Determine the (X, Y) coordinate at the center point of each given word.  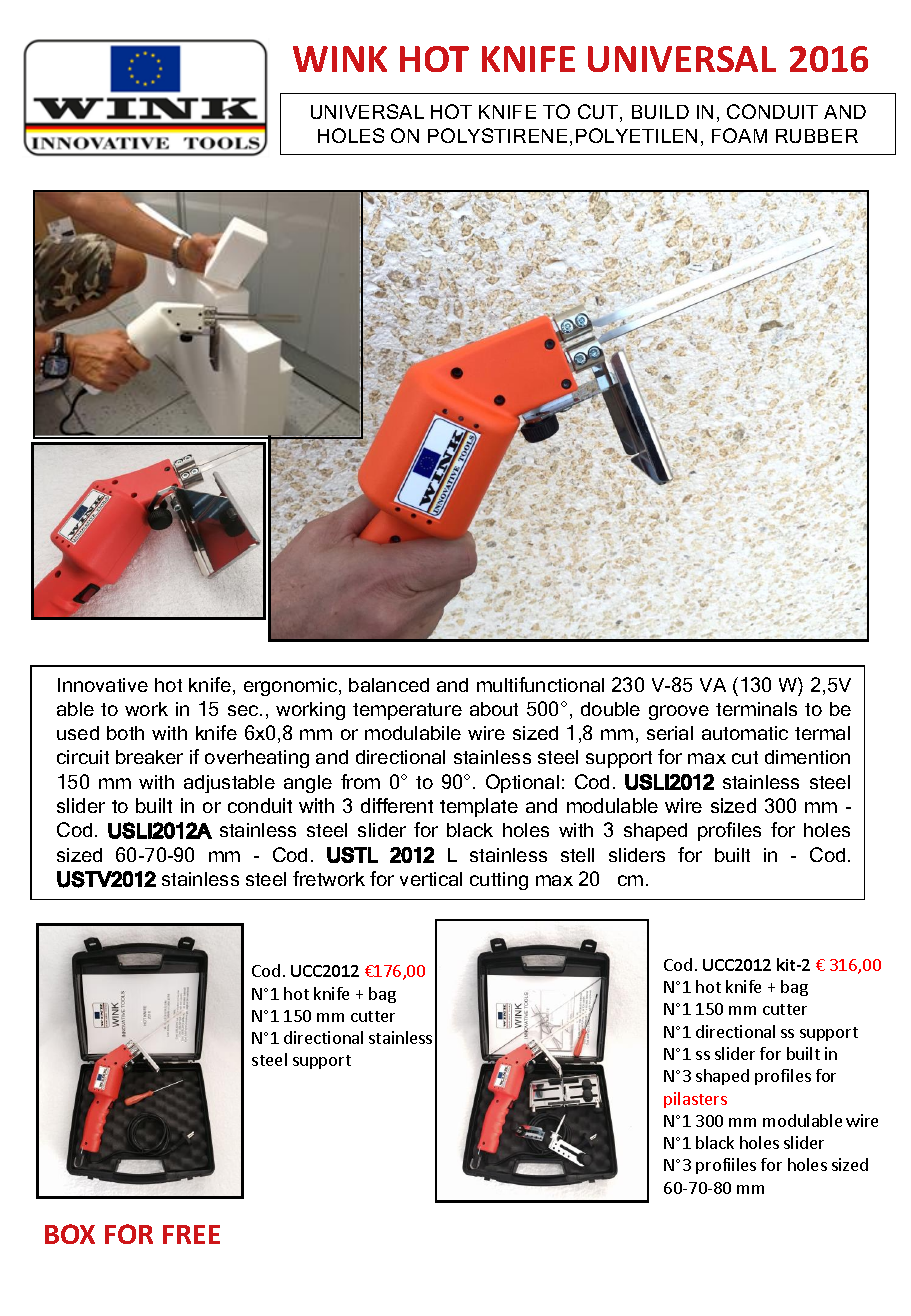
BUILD (660, 112)
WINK (340, 59)
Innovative (103, 685)
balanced (389, 685)
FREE (191, 1234)
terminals (756, 709)
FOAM (739, 135)
